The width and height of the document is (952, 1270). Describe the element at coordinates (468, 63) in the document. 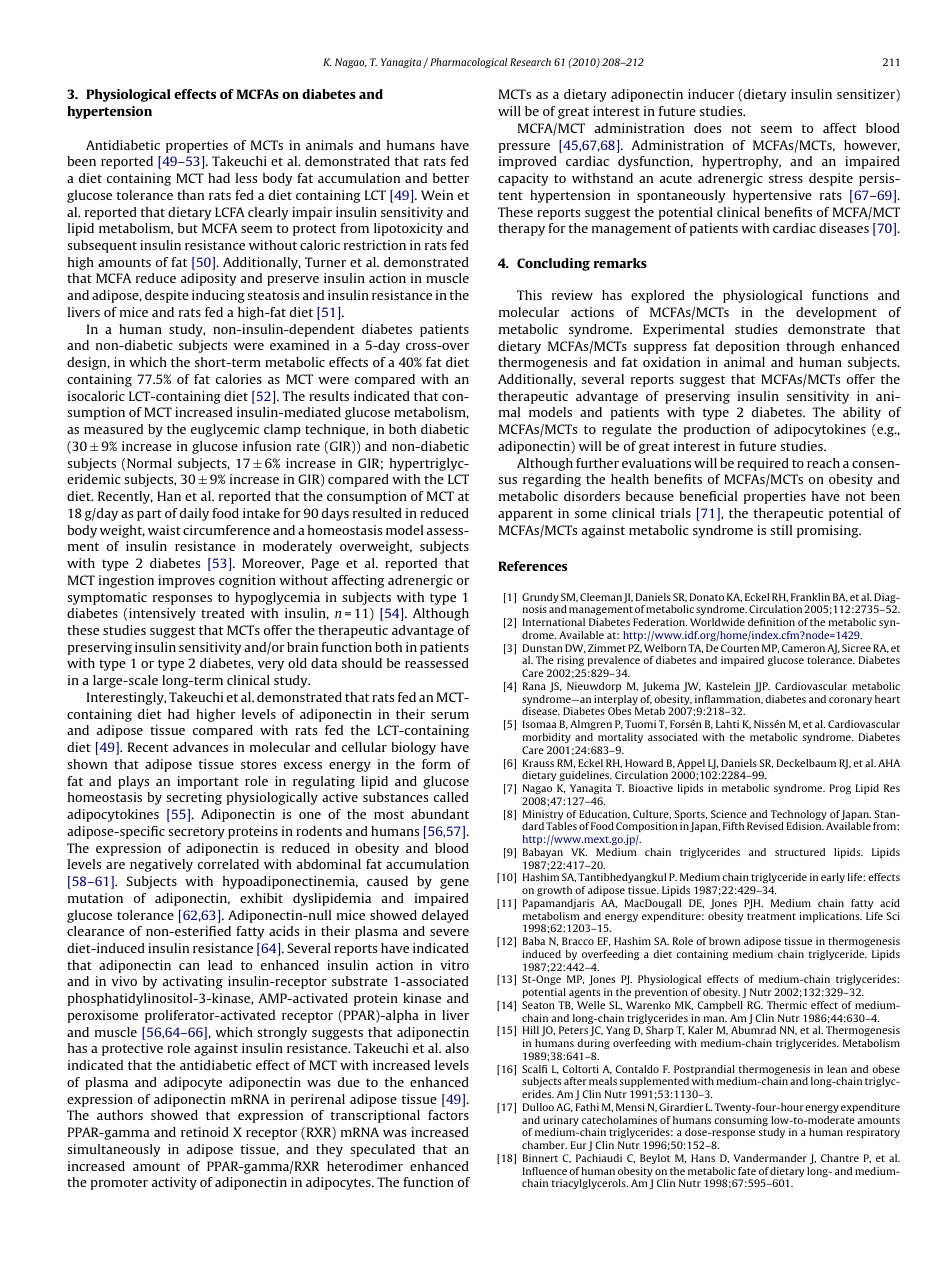

I see `Pharmacological` at that location.
